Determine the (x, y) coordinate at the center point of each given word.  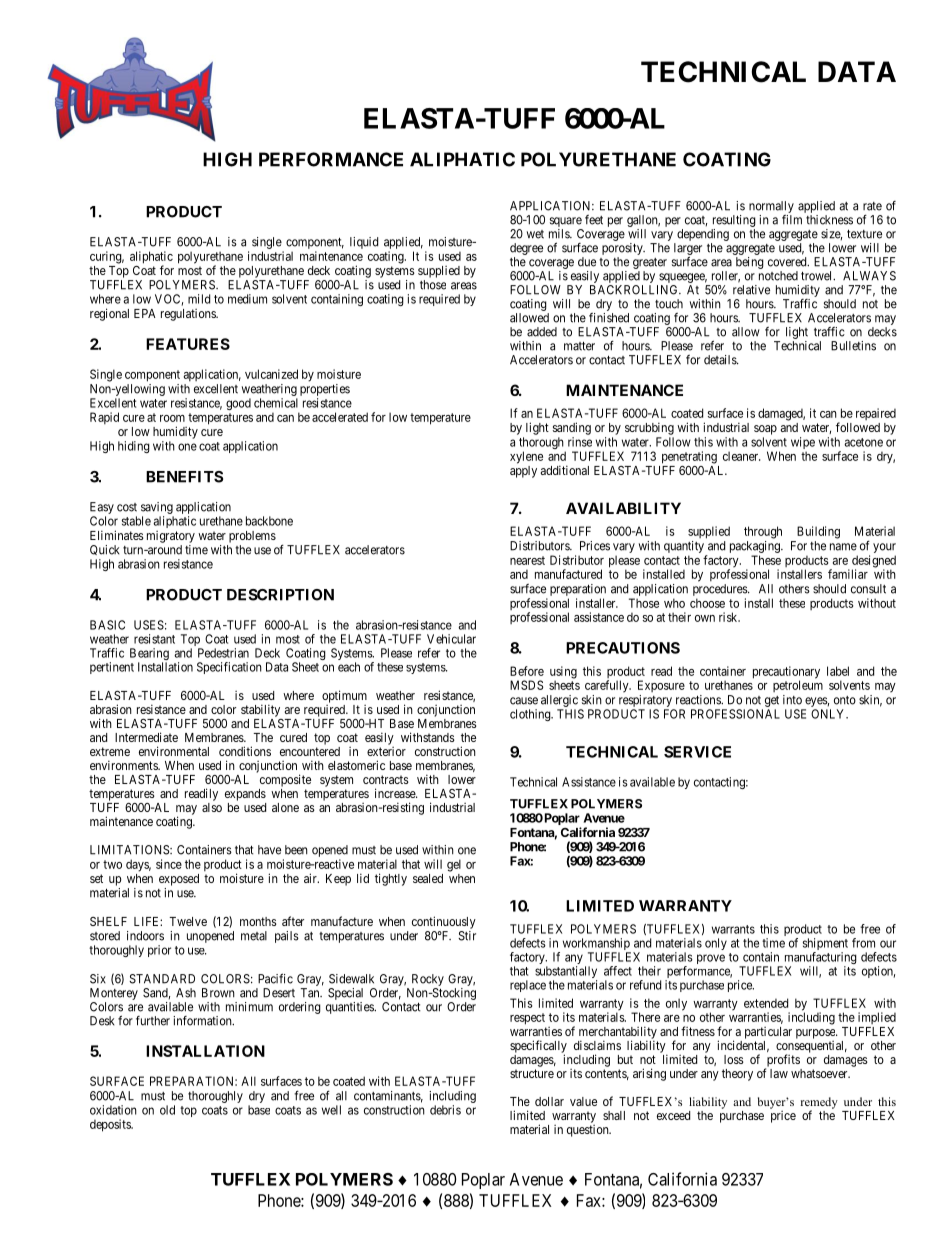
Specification (229, 668)
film (792, 220)
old (167, 1110)
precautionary (786, 673)
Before (527, 671)
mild (199, 299)
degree (526, 249)
